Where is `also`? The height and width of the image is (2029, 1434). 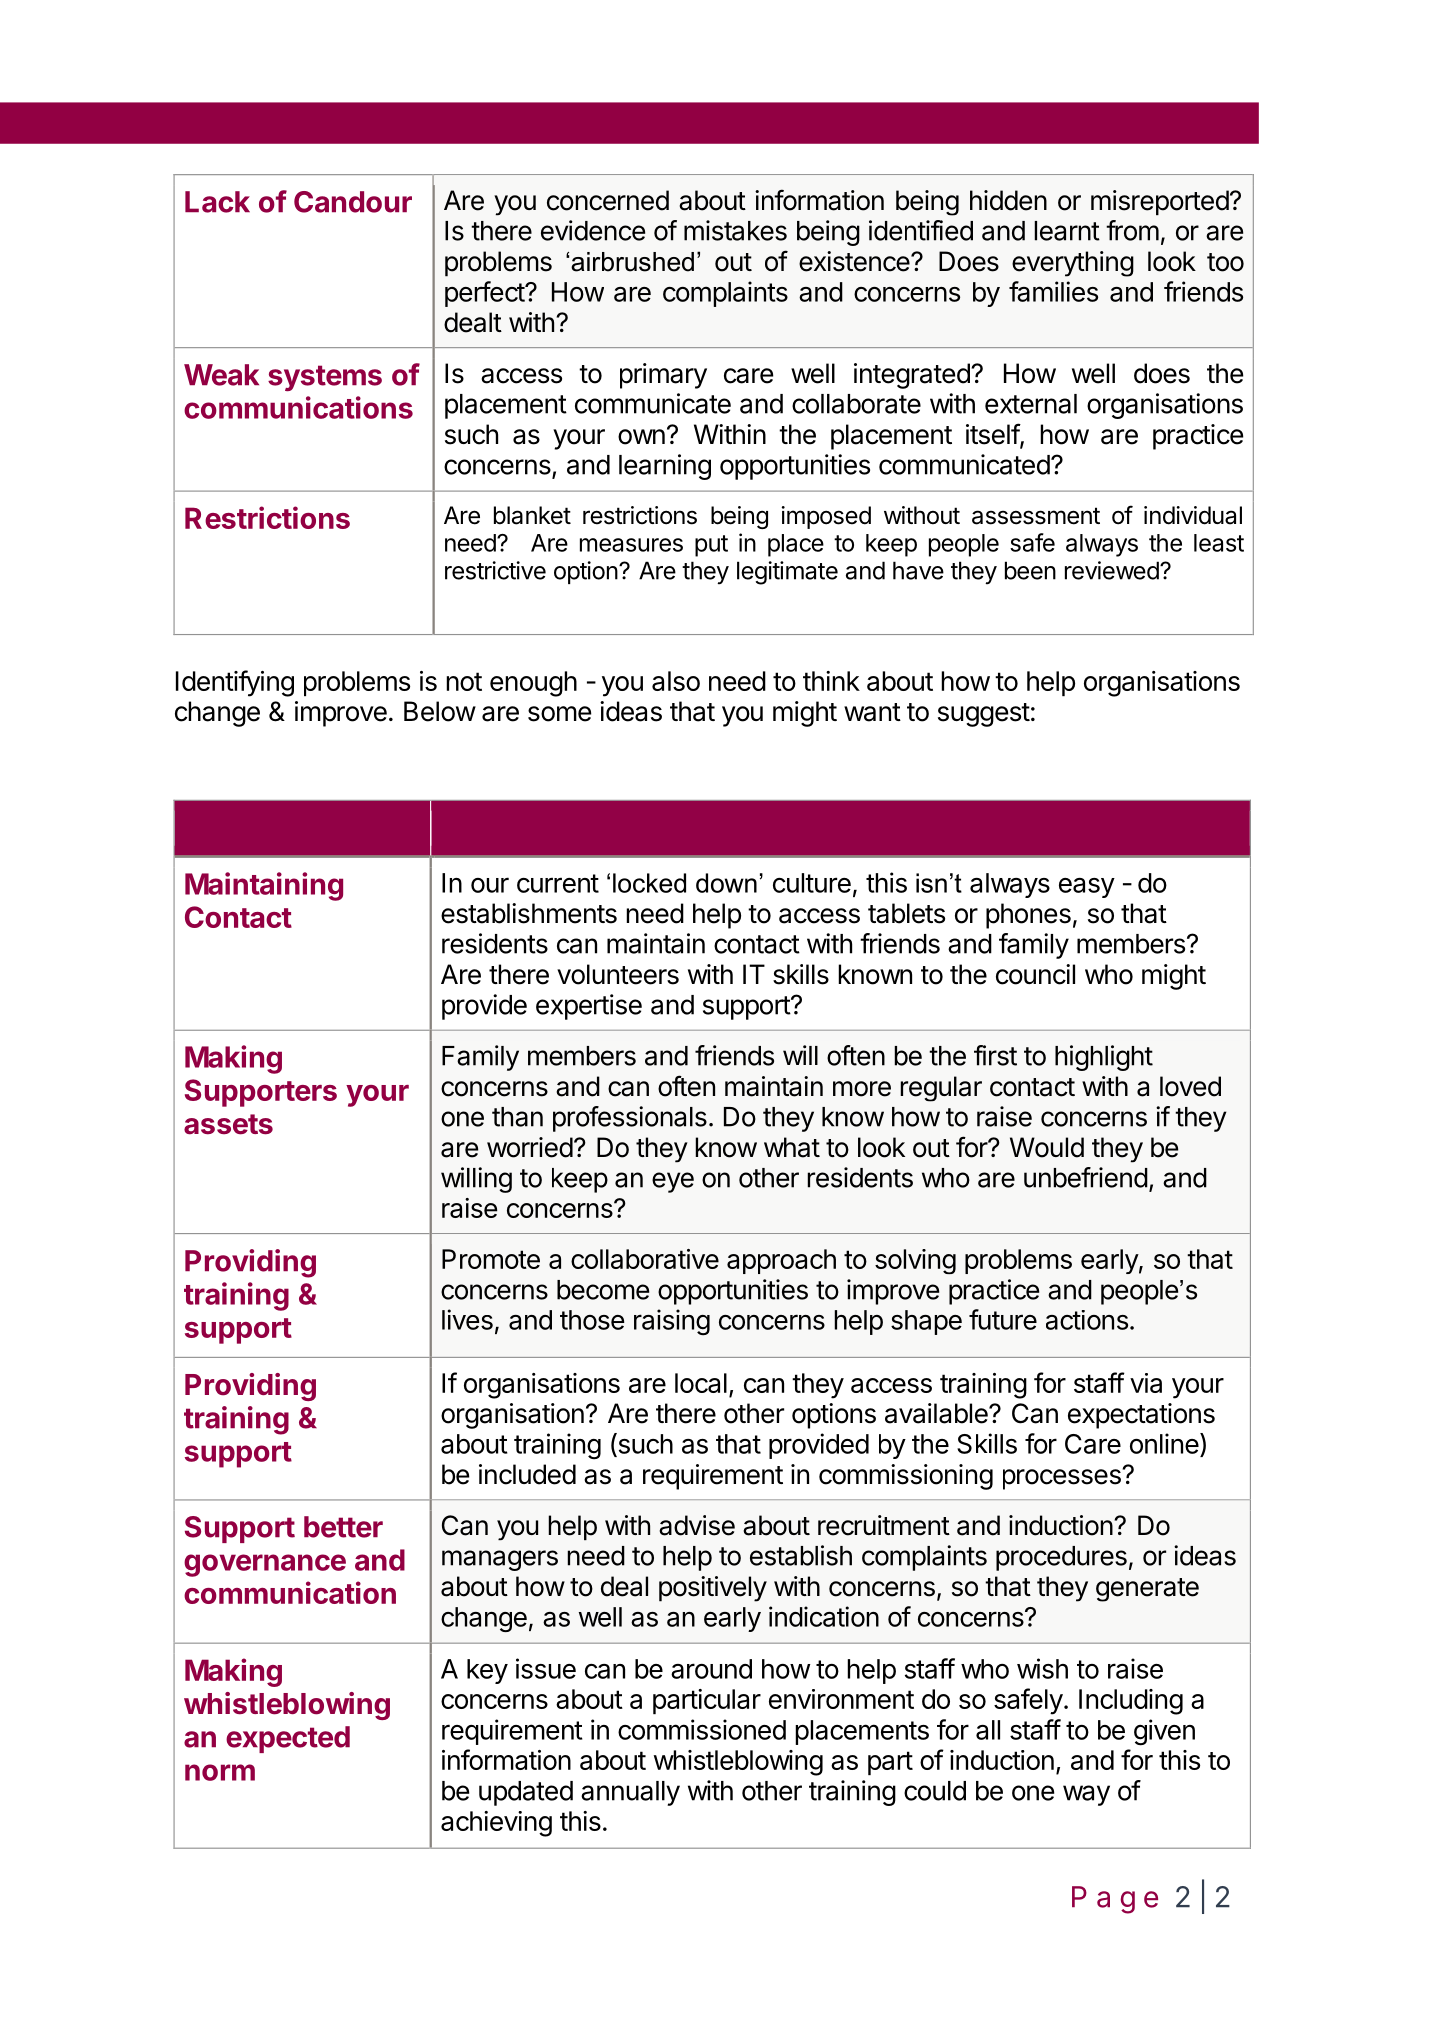
also is located at coordinates (676, 681).
